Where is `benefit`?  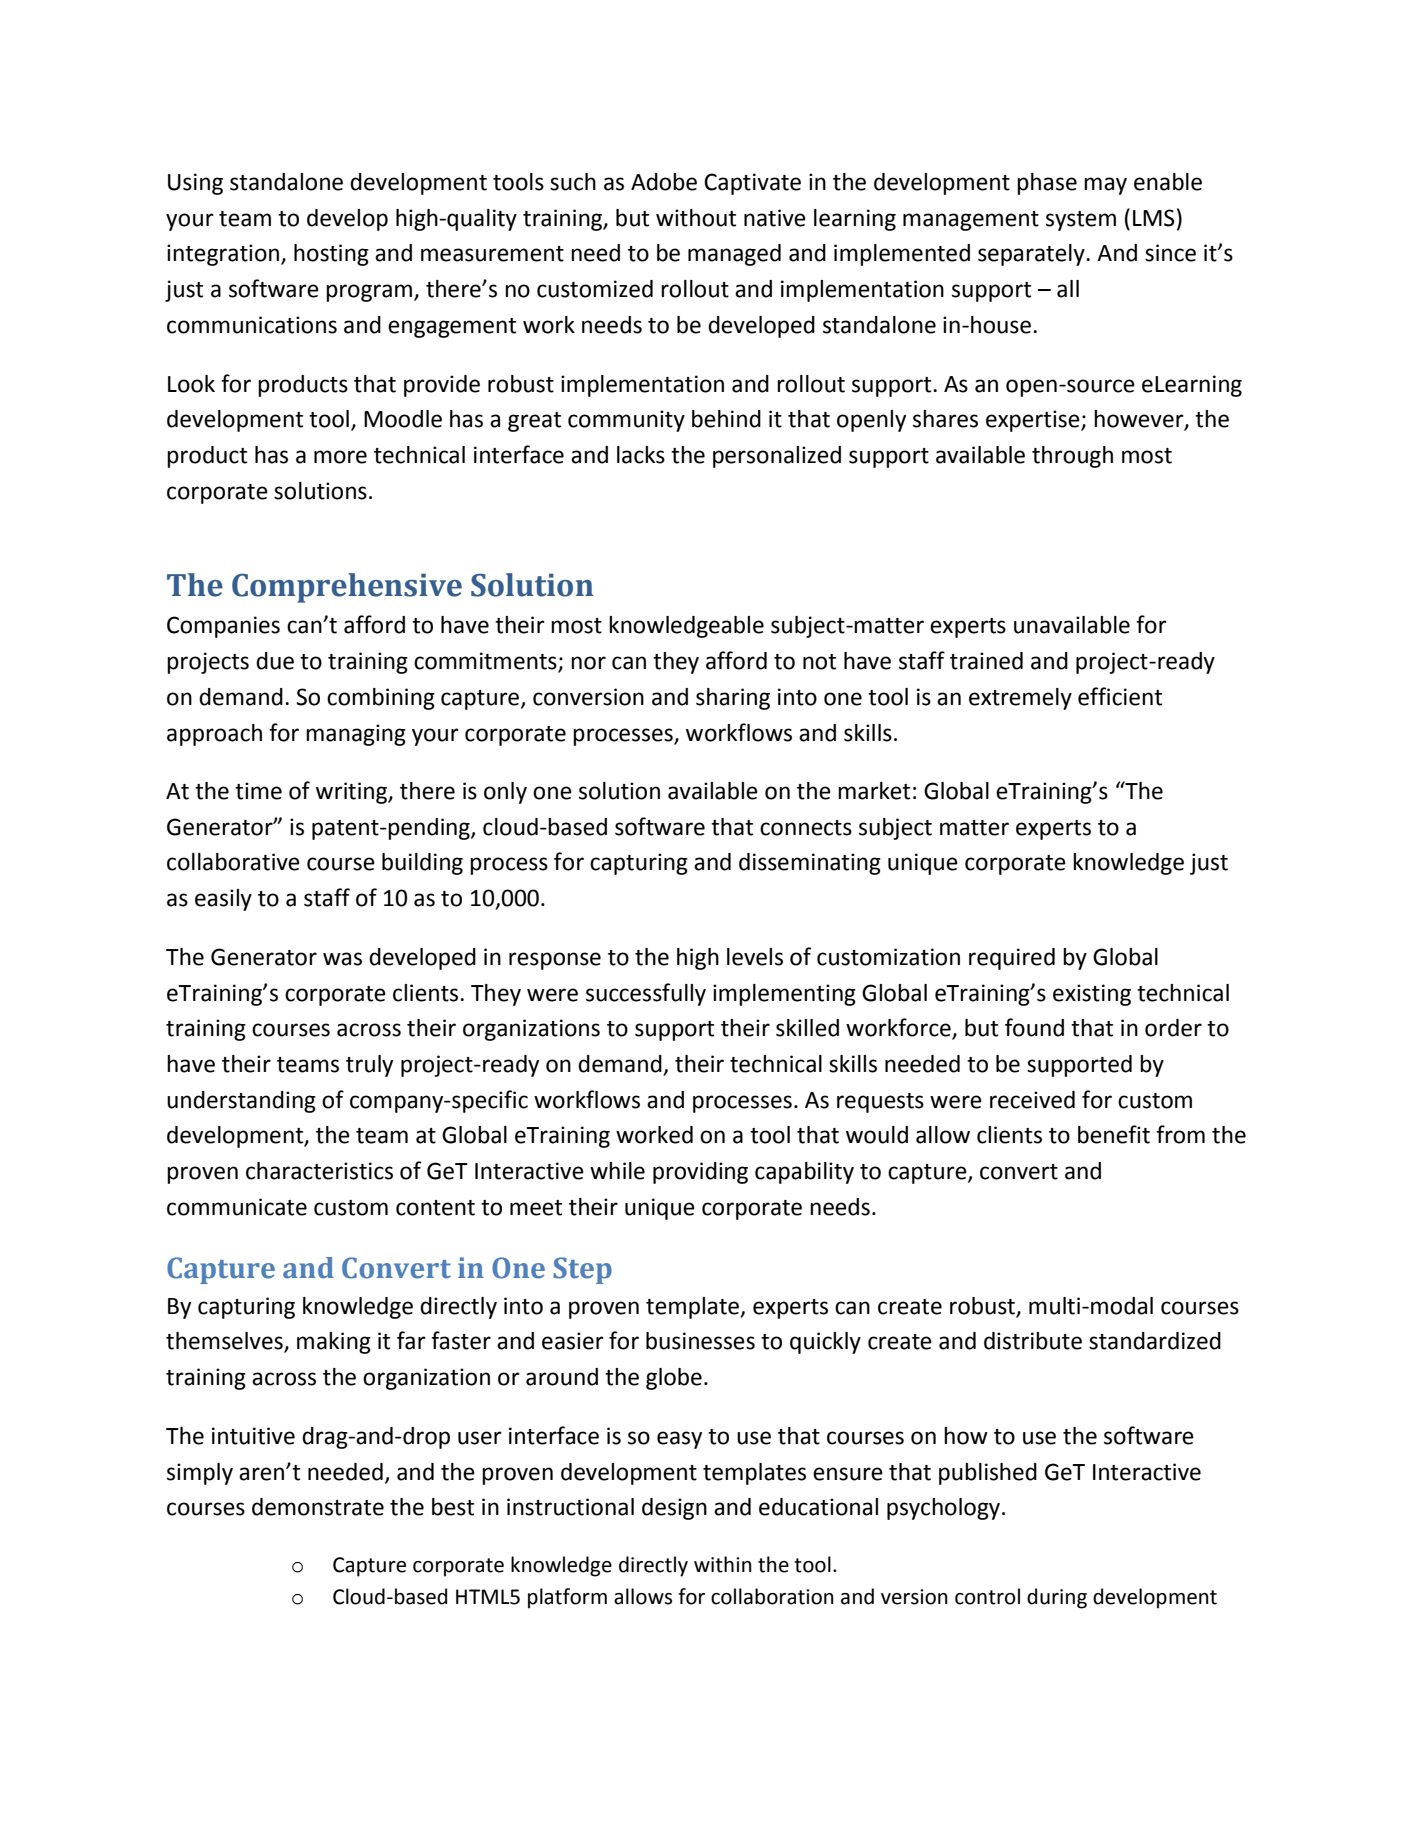
benefit is located at coordinates (1114, 1134).
